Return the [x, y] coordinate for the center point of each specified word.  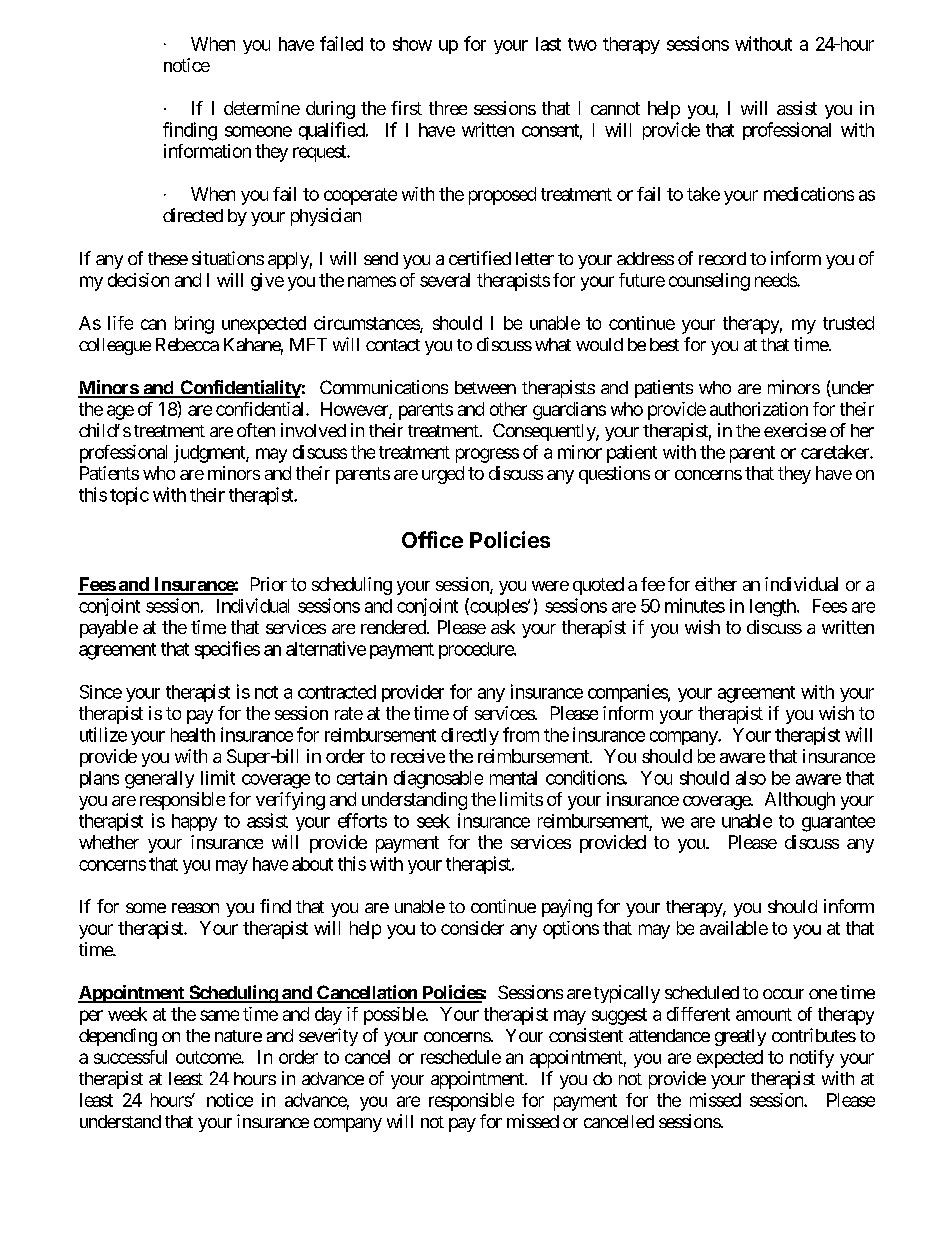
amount [764, 1014]
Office [432, 539]
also [751, 778]
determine [262, 108]
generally [159, 780]
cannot [615, 108]
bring [194, 325]
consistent [586, 1035]
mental [513, 778]
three [448, 108]
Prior [269, 584]
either [716, 584]
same [219, 1015]
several [445, 280]
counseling [709, 282]
